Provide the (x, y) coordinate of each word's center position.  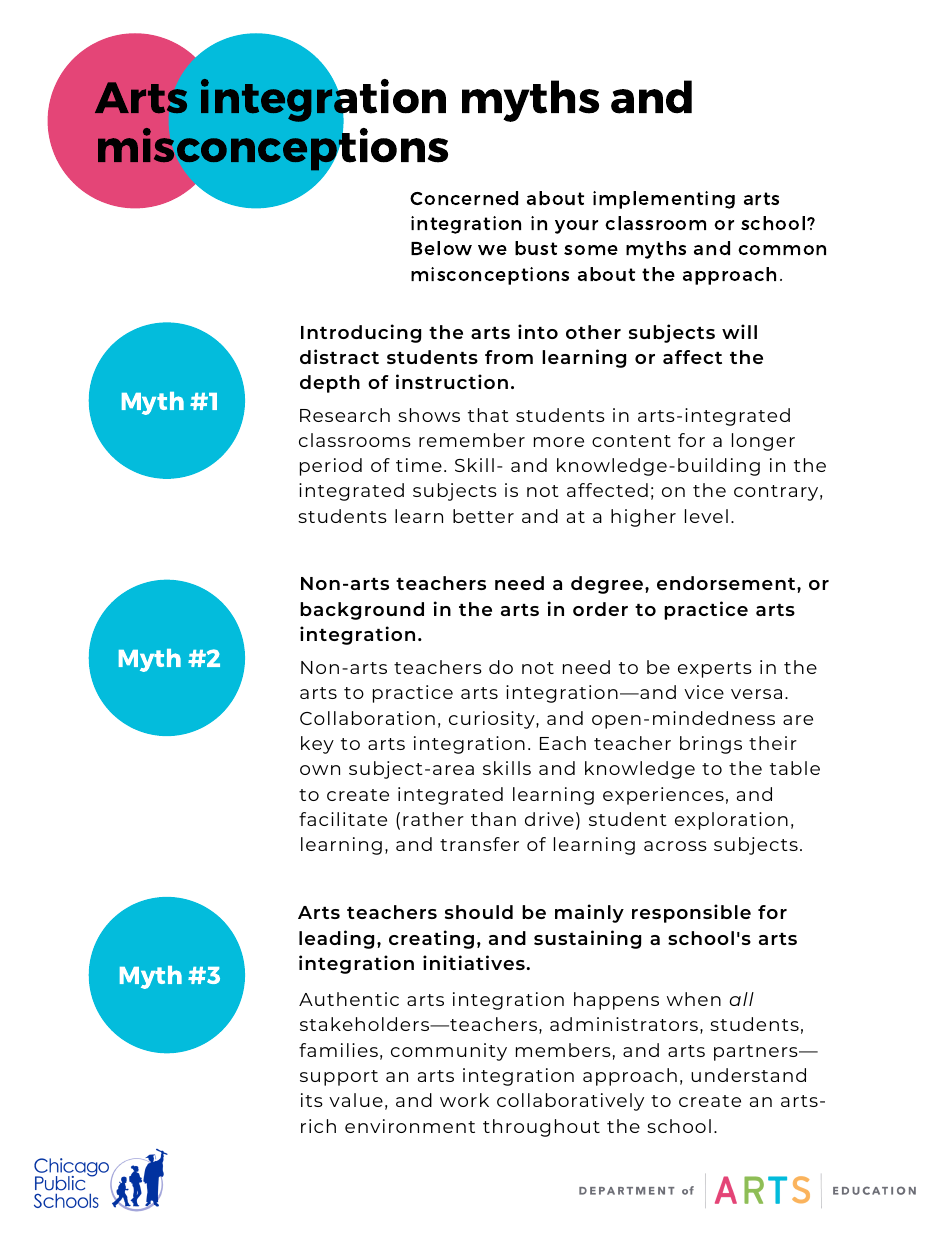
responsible (691, 913)
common (782, 250)
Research (345, 415)
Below (441, 248)
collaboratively (570, 1102)
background (362, 611)
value (356, 1100)
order (600, 609)
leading (336, 939)
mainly (589, 913)
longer (763, 442)
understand (748, 1075)
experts (715, 670)
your (576, 227)
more (559, 442)
